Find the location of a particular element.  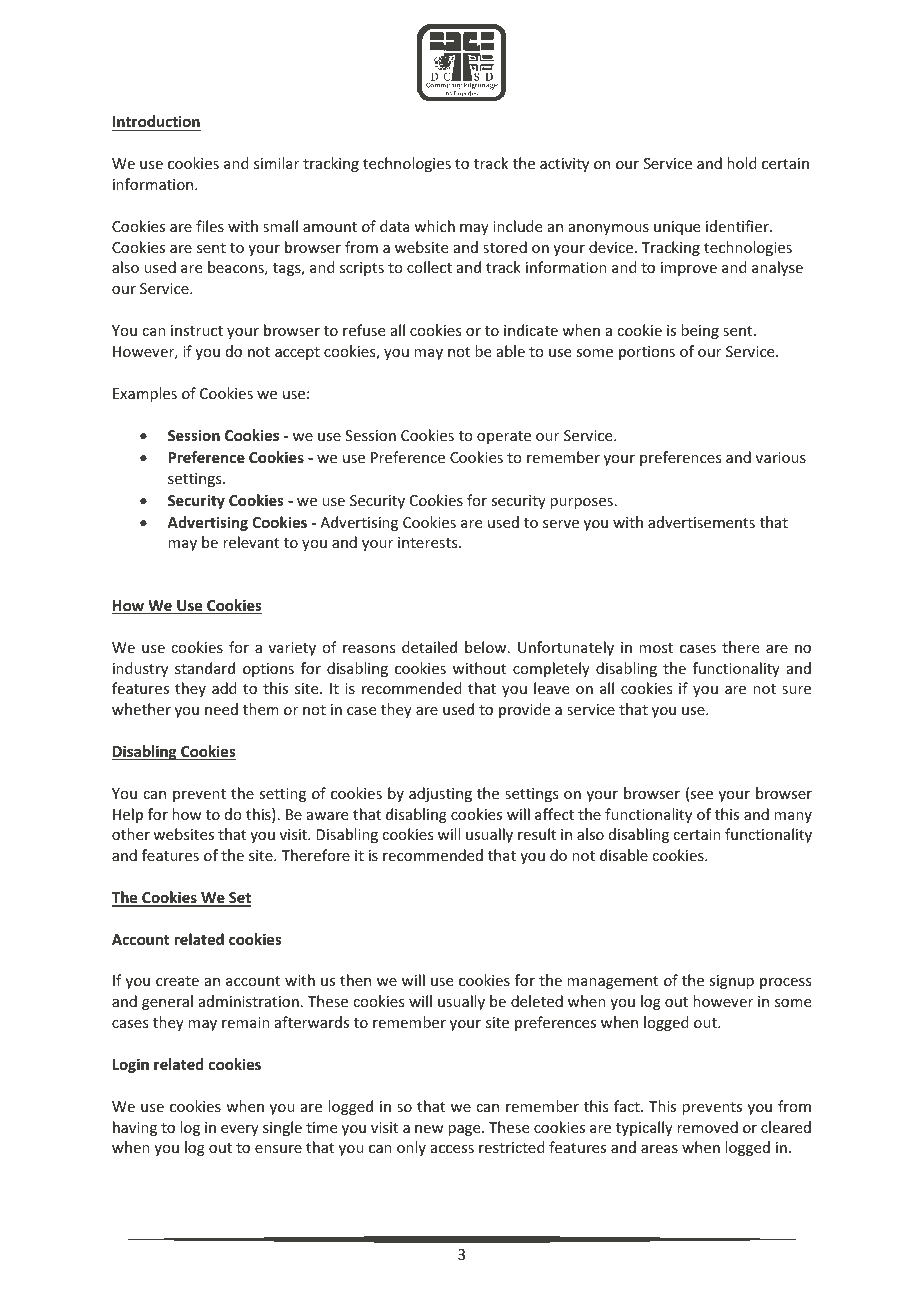

which is located at coordinates (434, 226).
